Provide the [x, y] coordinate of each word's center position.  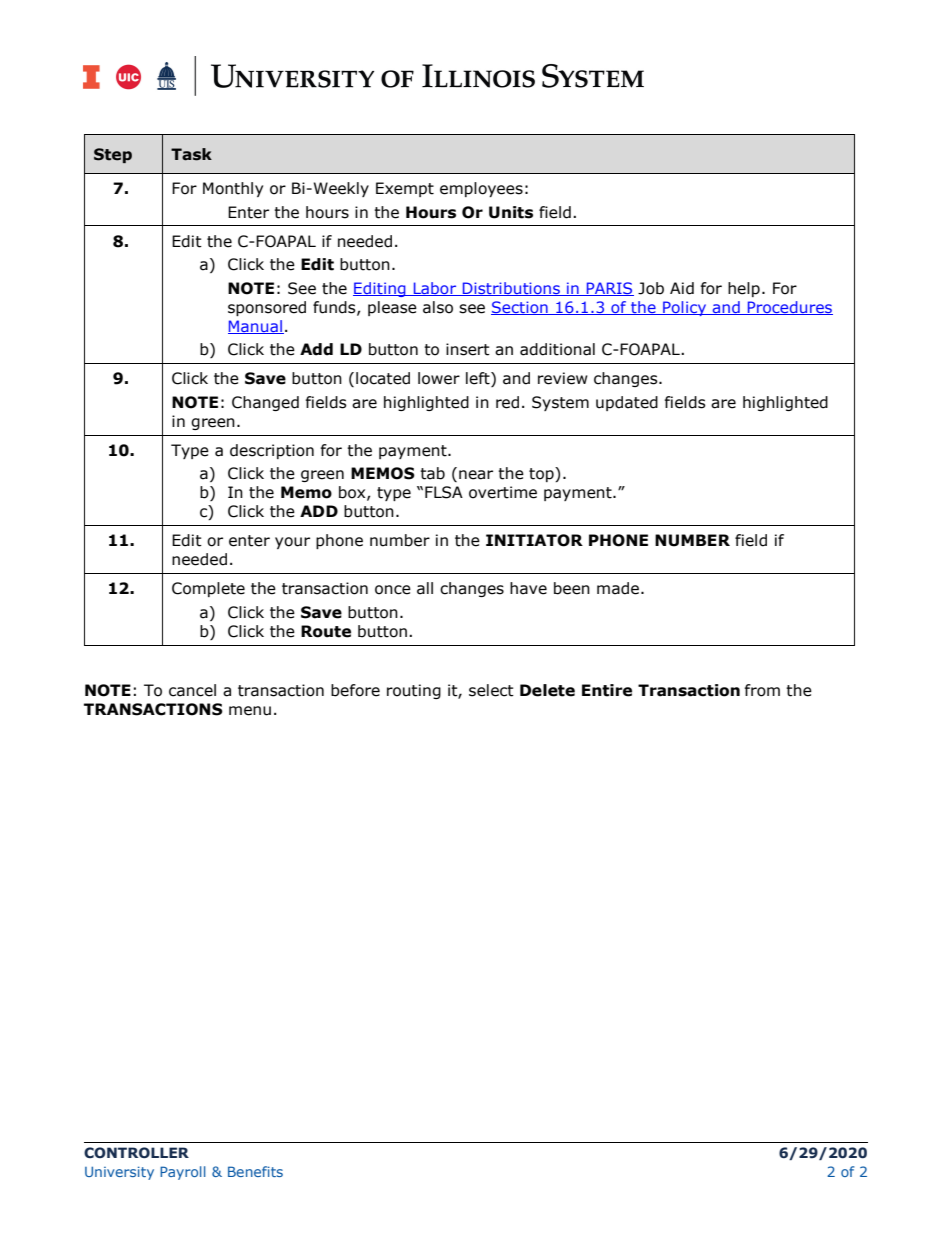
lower [439, 378]
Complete [208, 589]
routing [414, 691]
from [762, 690]
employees [481, 189]
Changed [265, 403]
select [491, 690]
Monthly [233, 189]
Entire [607, 690]
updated [627, 403]
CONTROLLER [136, 1152]
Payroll [183, 1173]
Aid [682, 288]
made [618, 588]
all [425, 588]
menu [250, 711]
